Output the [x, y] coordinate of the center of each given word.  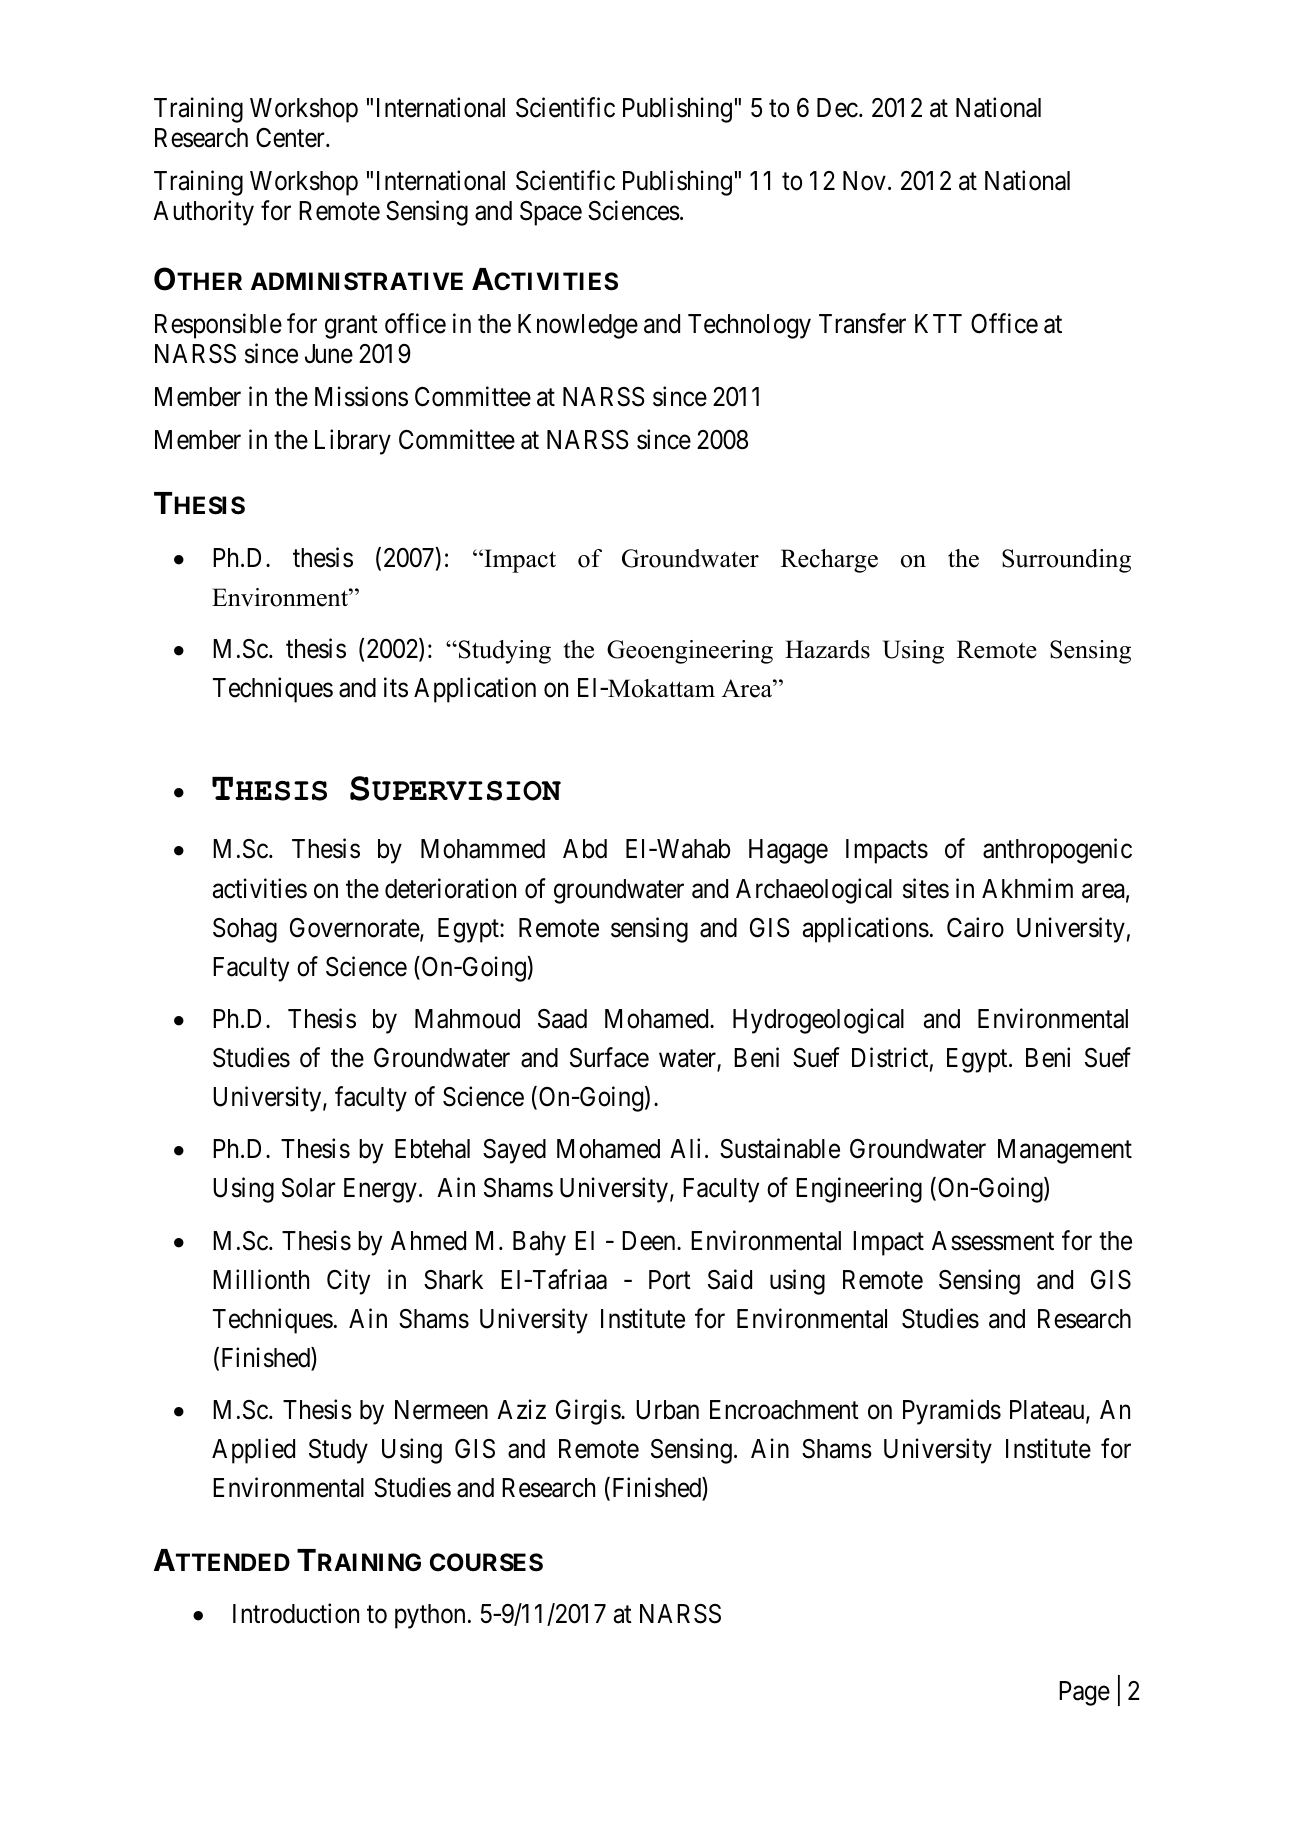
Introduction [296, 1614]
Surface [609, 1057]
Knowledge [578, 326]
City [348, 1282]
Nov [864, 181]
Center [291, 138]
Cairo [975, 927]
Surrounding [1066, 561]
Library [353, 442]
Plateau [1048, 1411]
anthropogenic [1057, 851]
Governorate [355, 929]
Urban [667, 1410]
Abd [585, 849]
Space [551, 213]
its [396, 687]
